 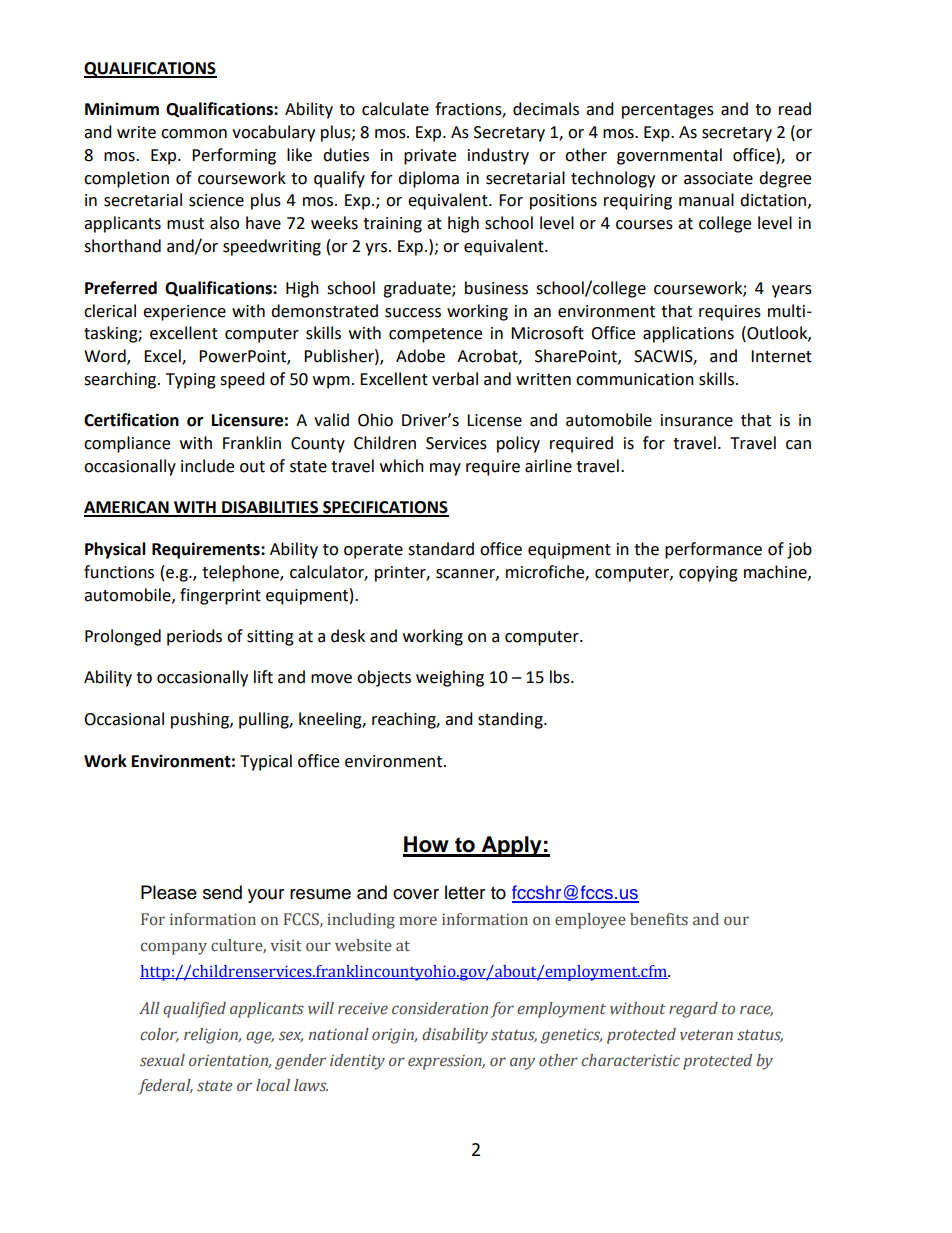 I want to click on applications, so click(x=688, y=334).
